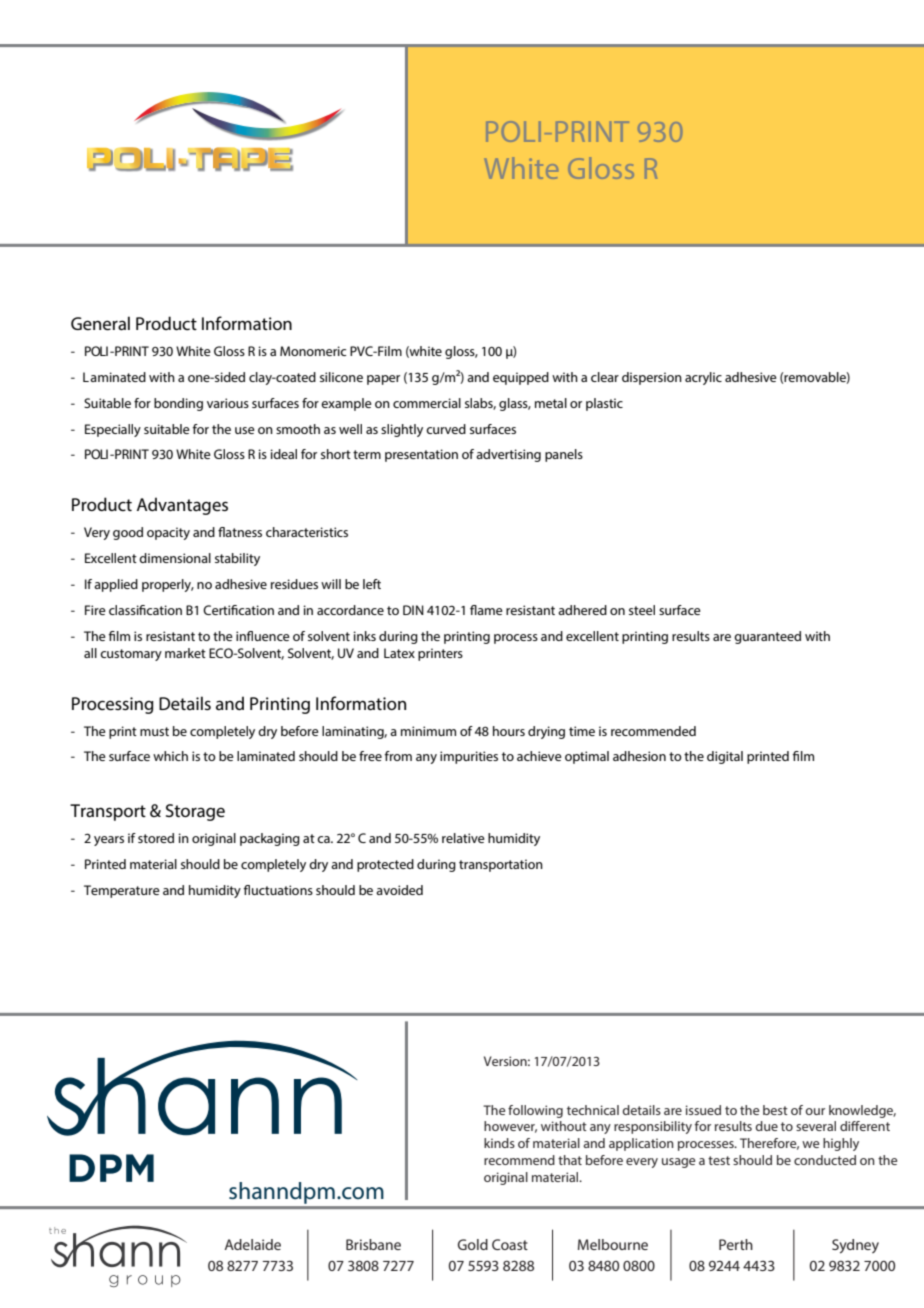  What do you see at coordinates (178, 404) in the screenshot?
I see `bonding` at bounding box center [178, 404].
